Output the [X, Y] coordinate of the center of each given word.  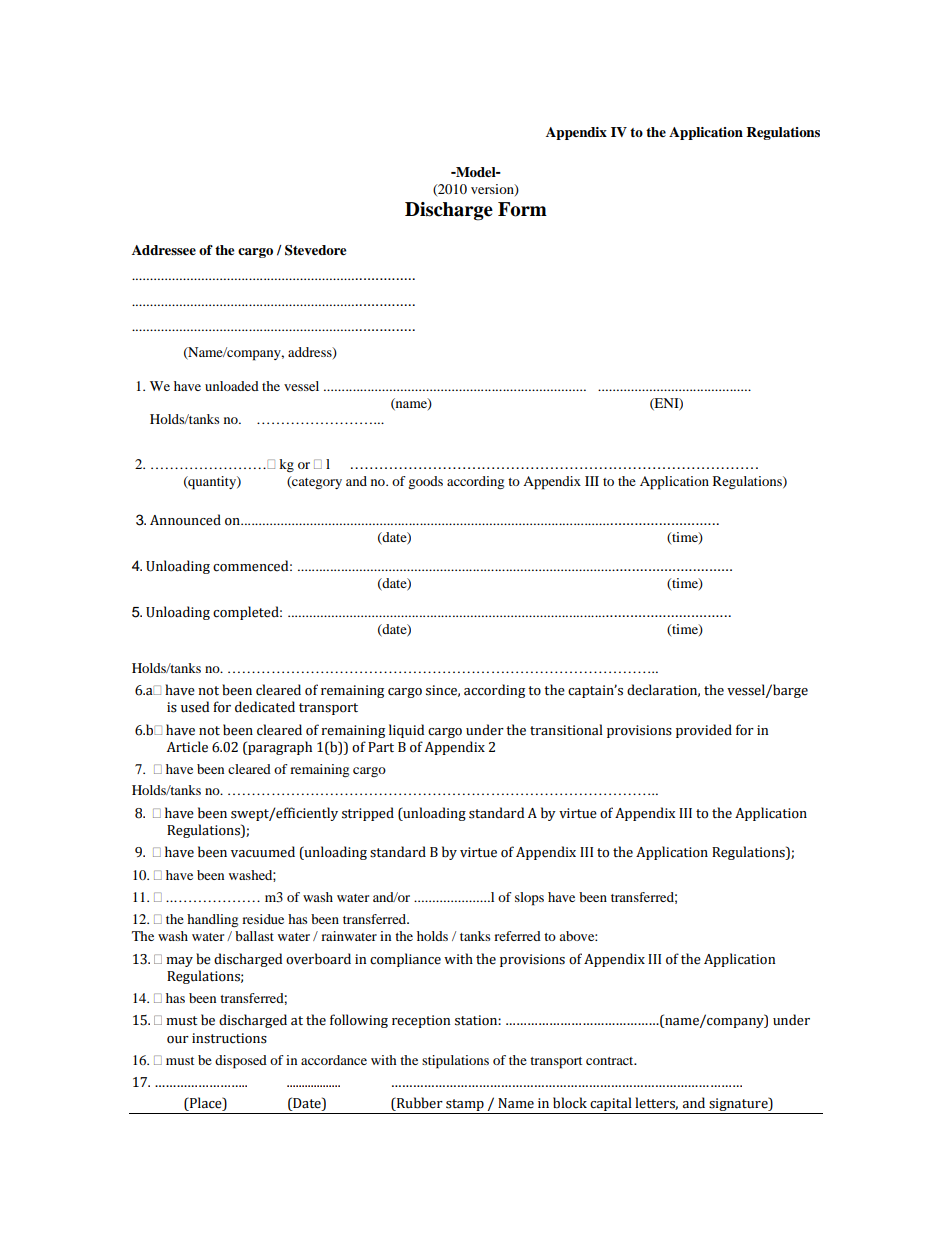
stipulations [455, 1062]
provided [704, 731]
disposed [241, 1062]
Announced [185, 520]
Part [381, 747]
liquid [406, 731]
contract [611, 1061]
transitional [566, 730]
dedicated [265, 707]
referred [517, 936]
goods [425, 482]
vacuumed [263, 852]
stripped [368, 814]
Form [522, 209]
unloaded [232, 386]
